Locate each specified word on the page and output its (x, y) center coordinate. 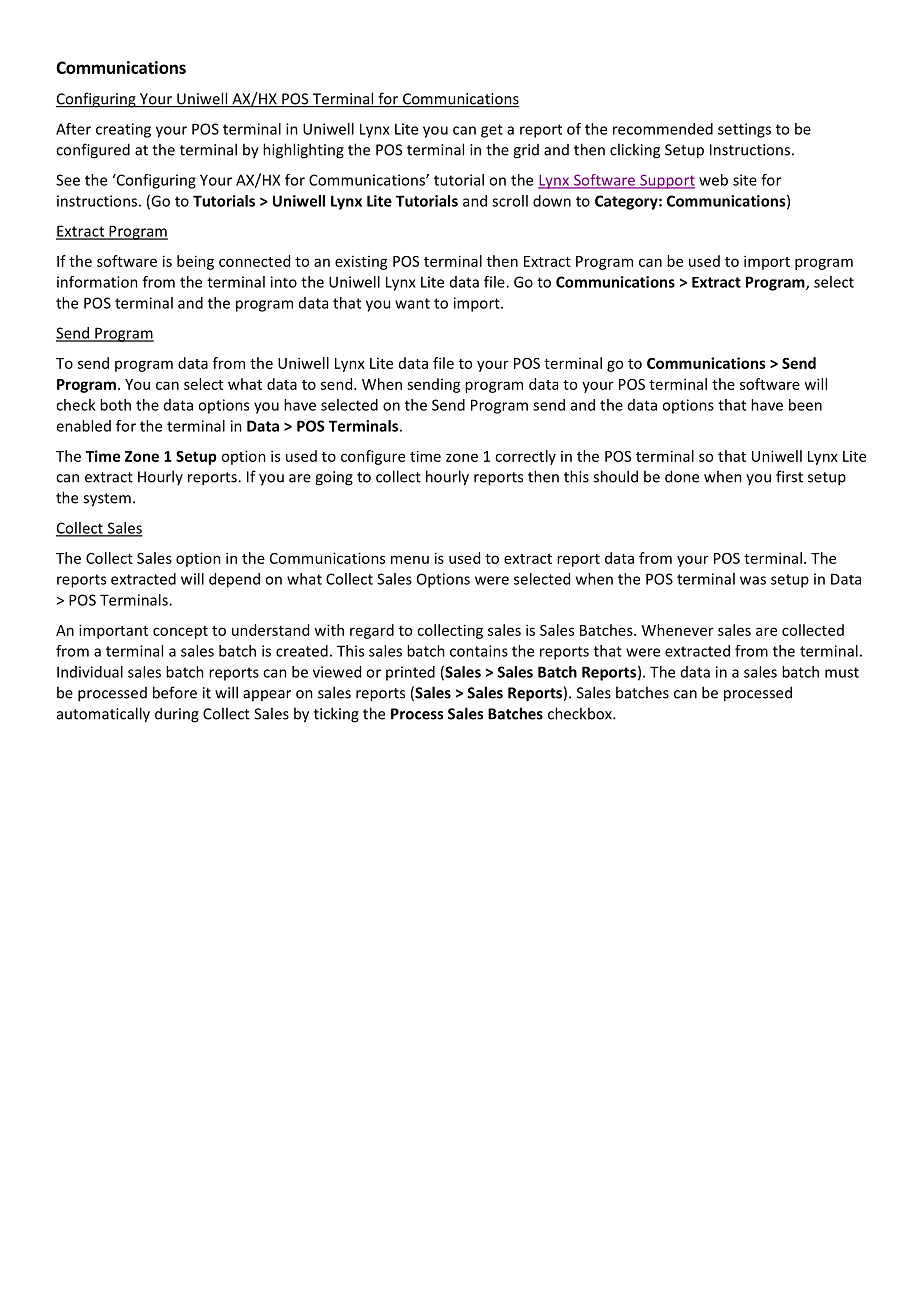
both (115, 405)
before (175, 692)
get (492, 131)
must (842, 672)
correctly (525, 457)
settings (744, 130)
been (805, 405)
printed (410, 673)
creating (123, 130)
